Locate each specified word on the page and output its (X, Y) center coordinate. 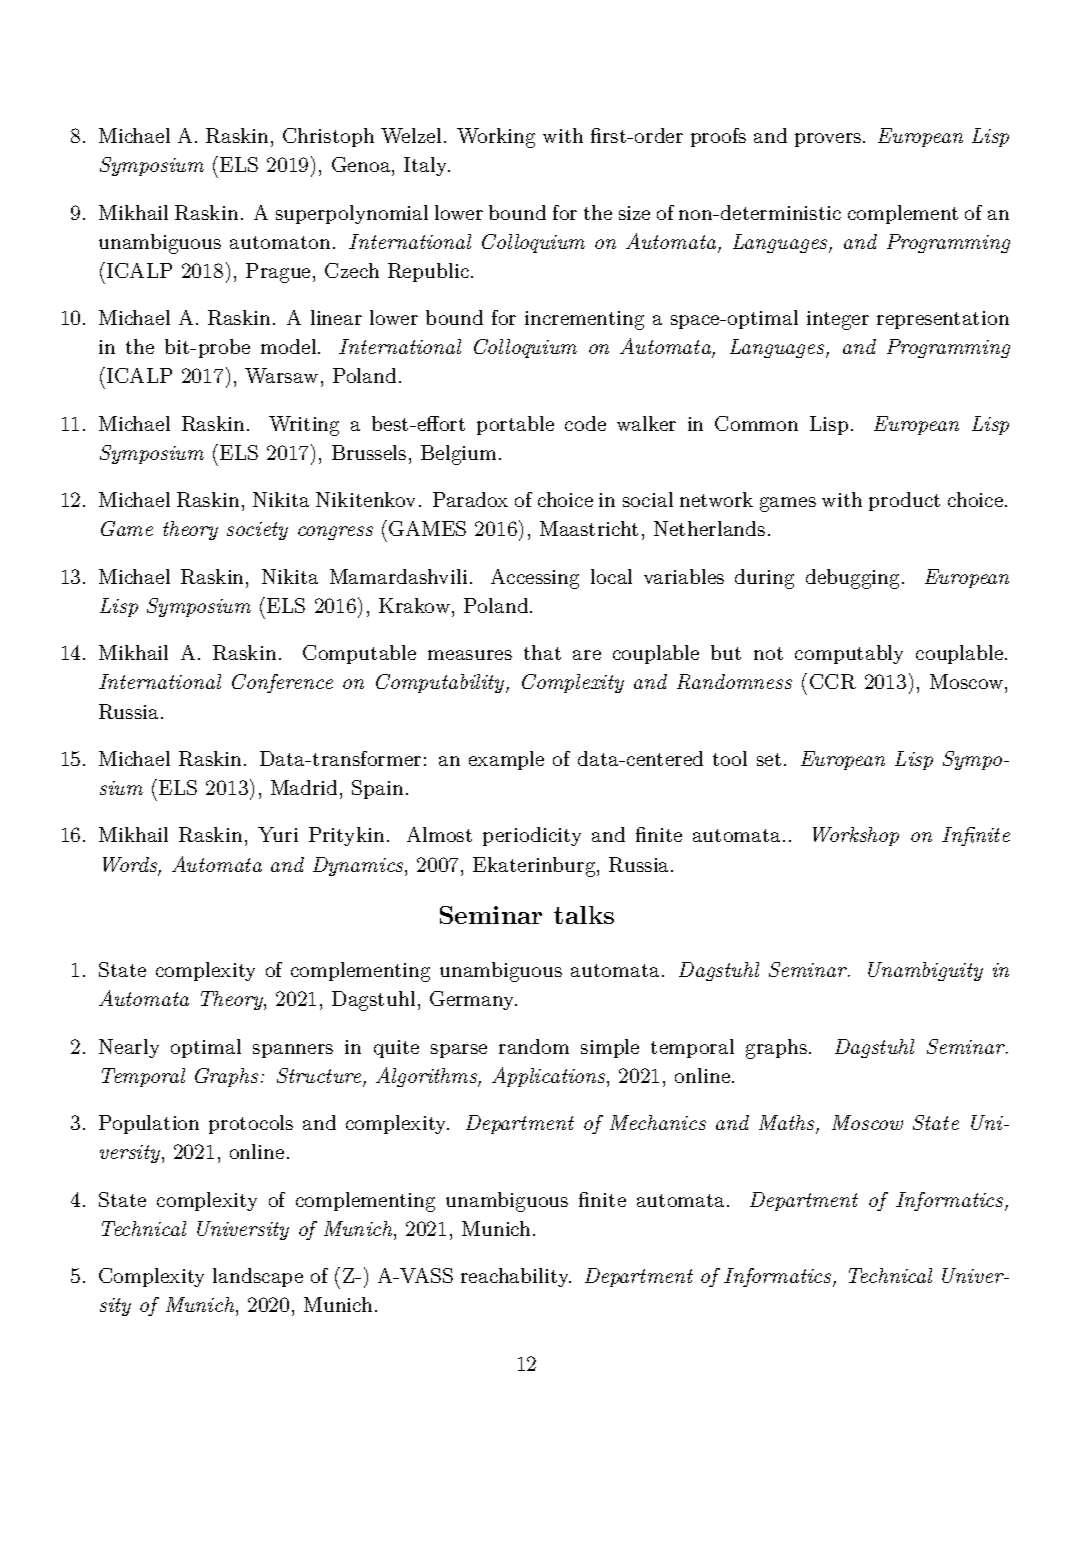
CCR (833, 681)
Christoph (328, 137)
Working (496, 138)
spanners (293, 1051)
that (542, 652)
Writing (304, 426)
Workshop (856, 836)
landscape (258, 1277)
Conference (282, 683)
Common (756, 423)
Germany (473, 1000)
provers (829, 140)
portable (515, 425)
